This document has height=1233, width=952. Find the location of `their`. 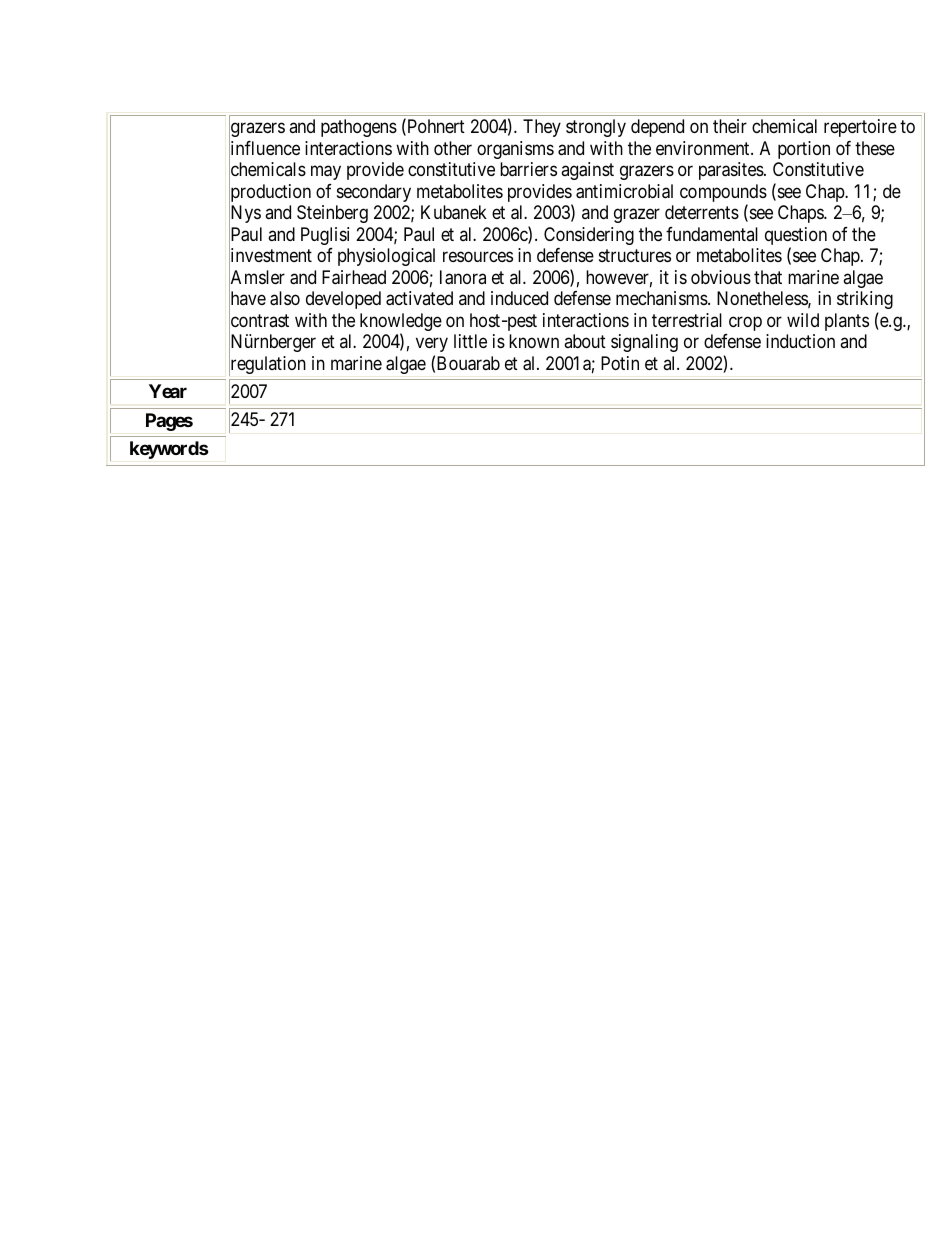

their is located at coordinates (730, 126).
